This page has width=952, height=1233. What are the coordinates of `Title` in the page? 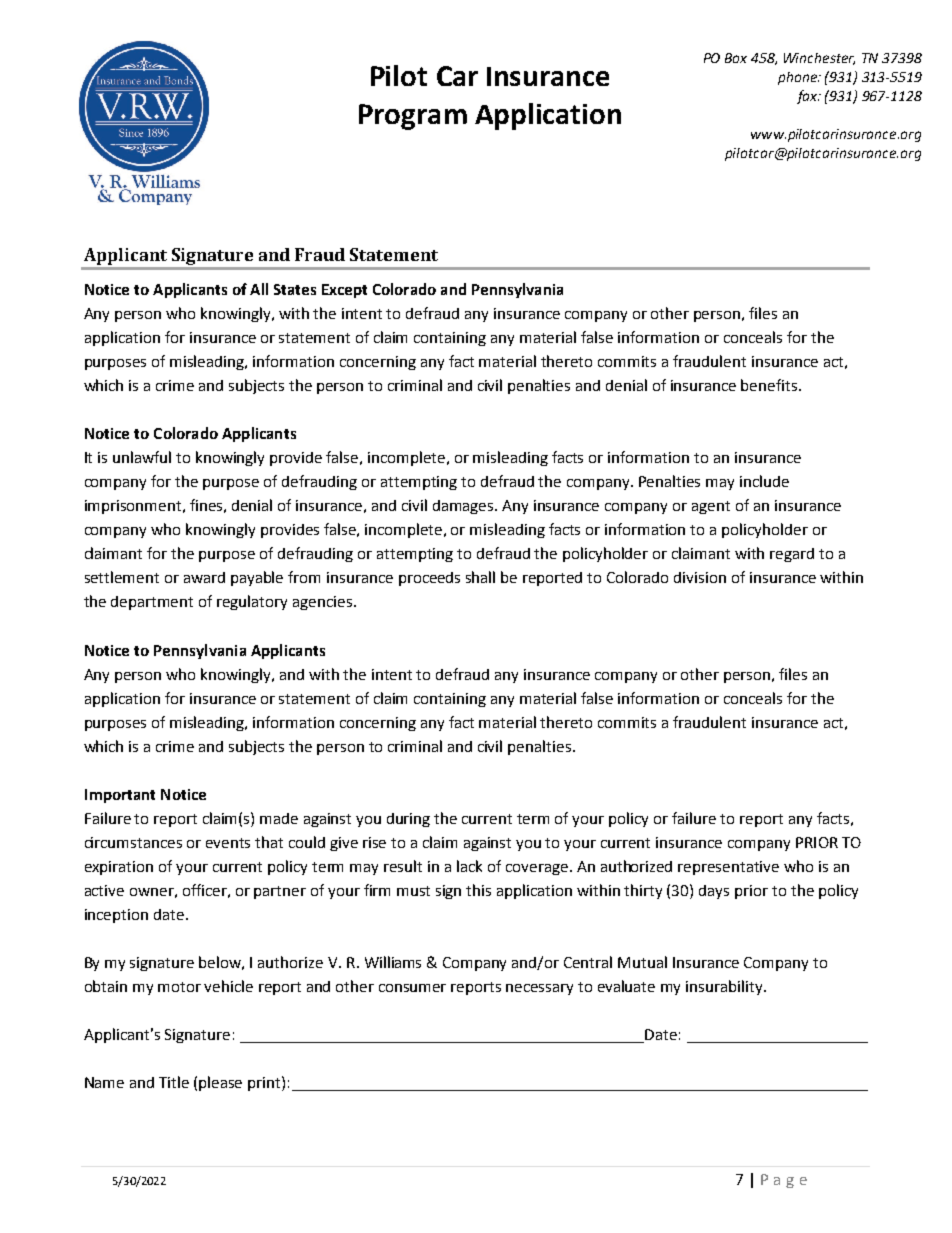 It's located at (174, 1082).
